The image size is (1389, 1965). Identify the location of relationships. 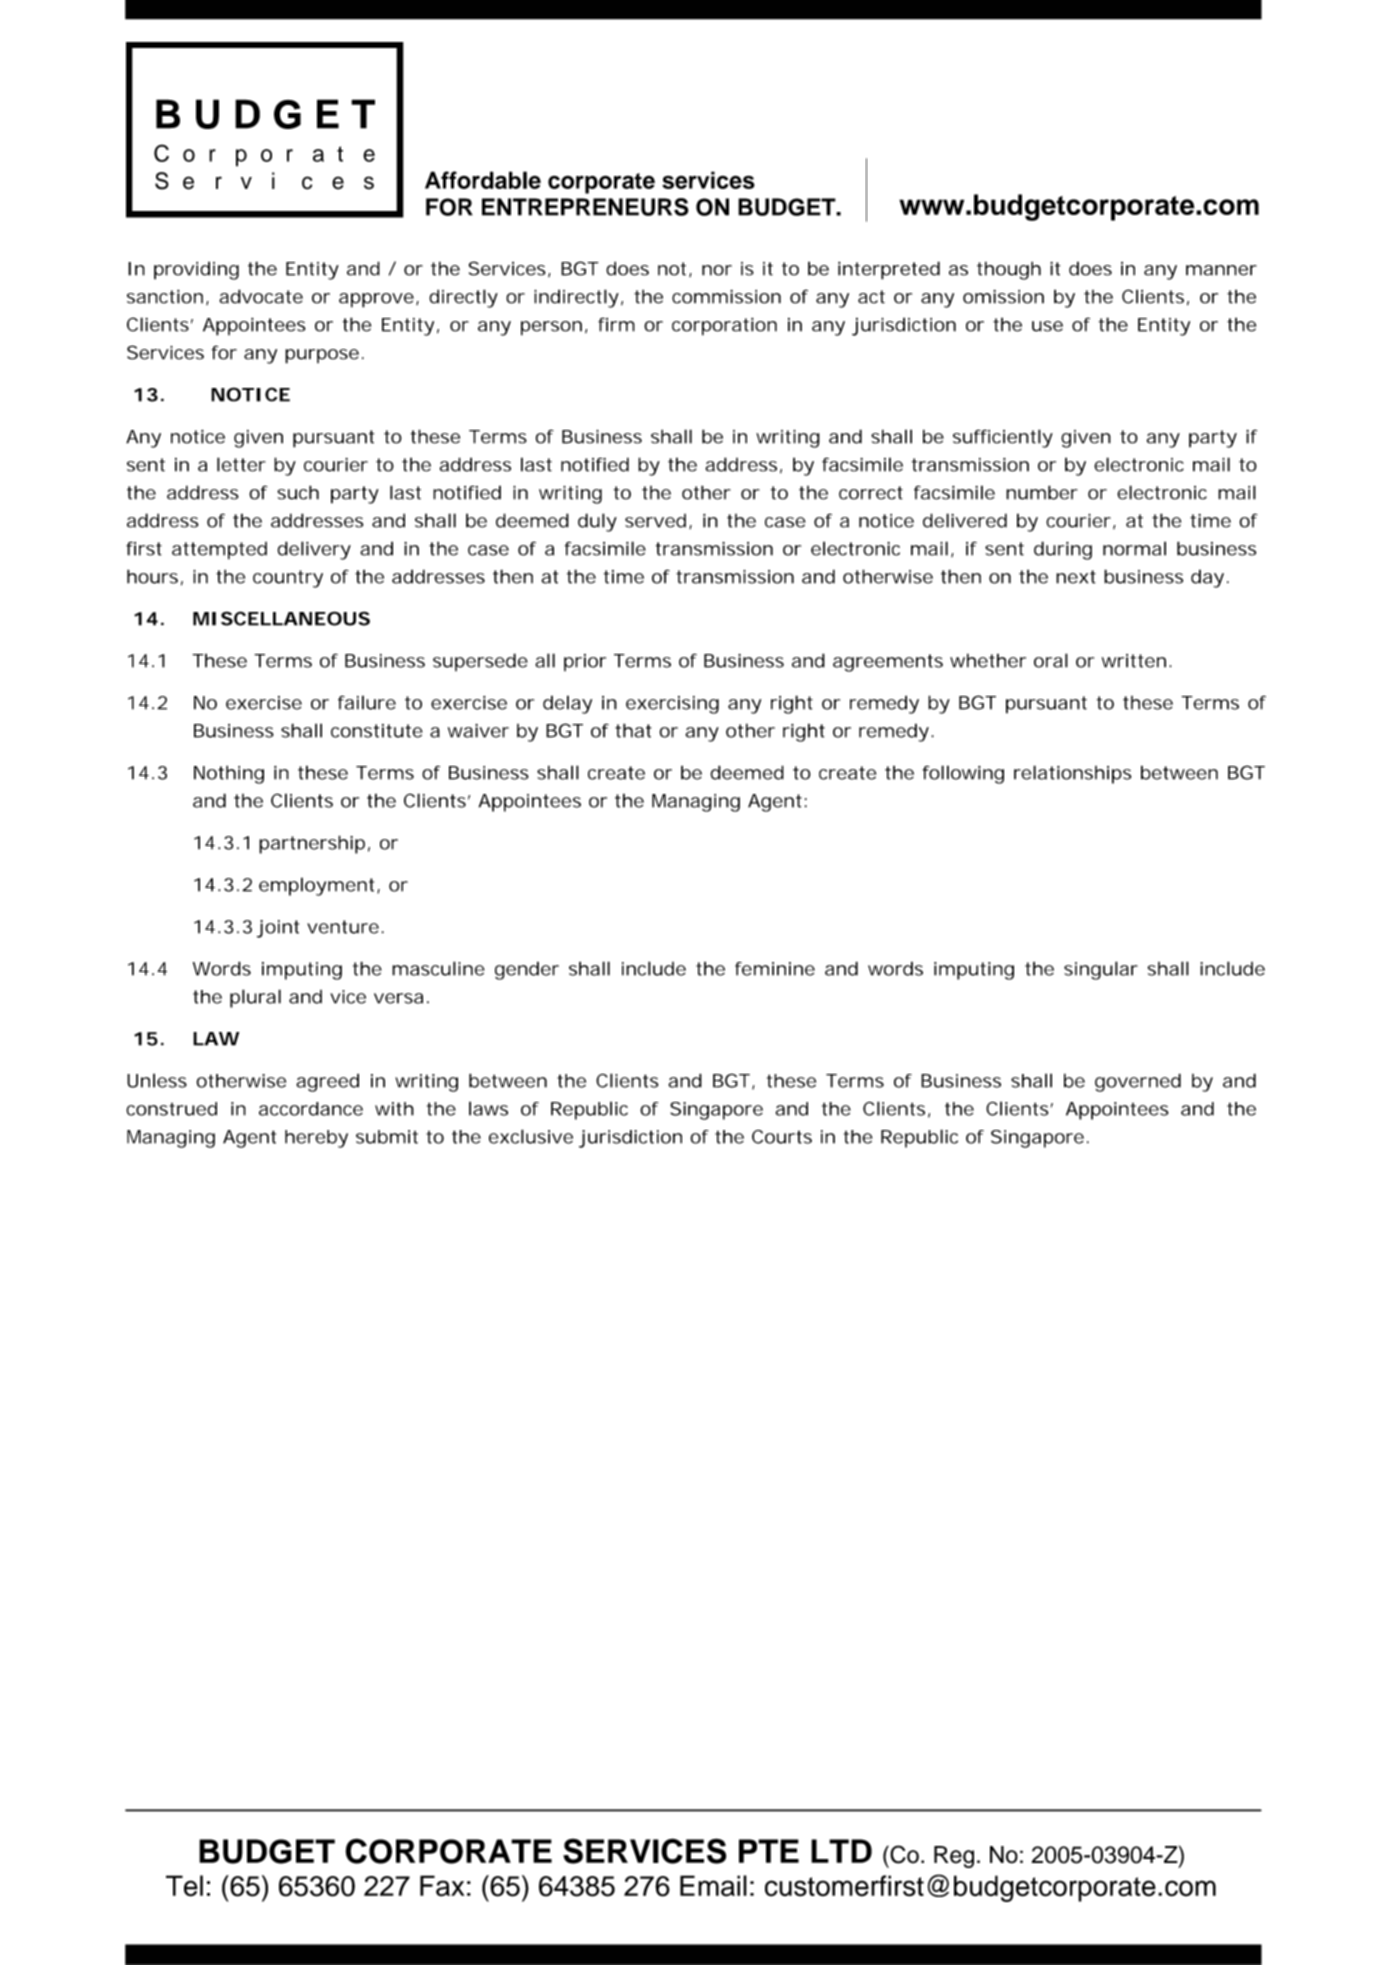
(1072, 774).
